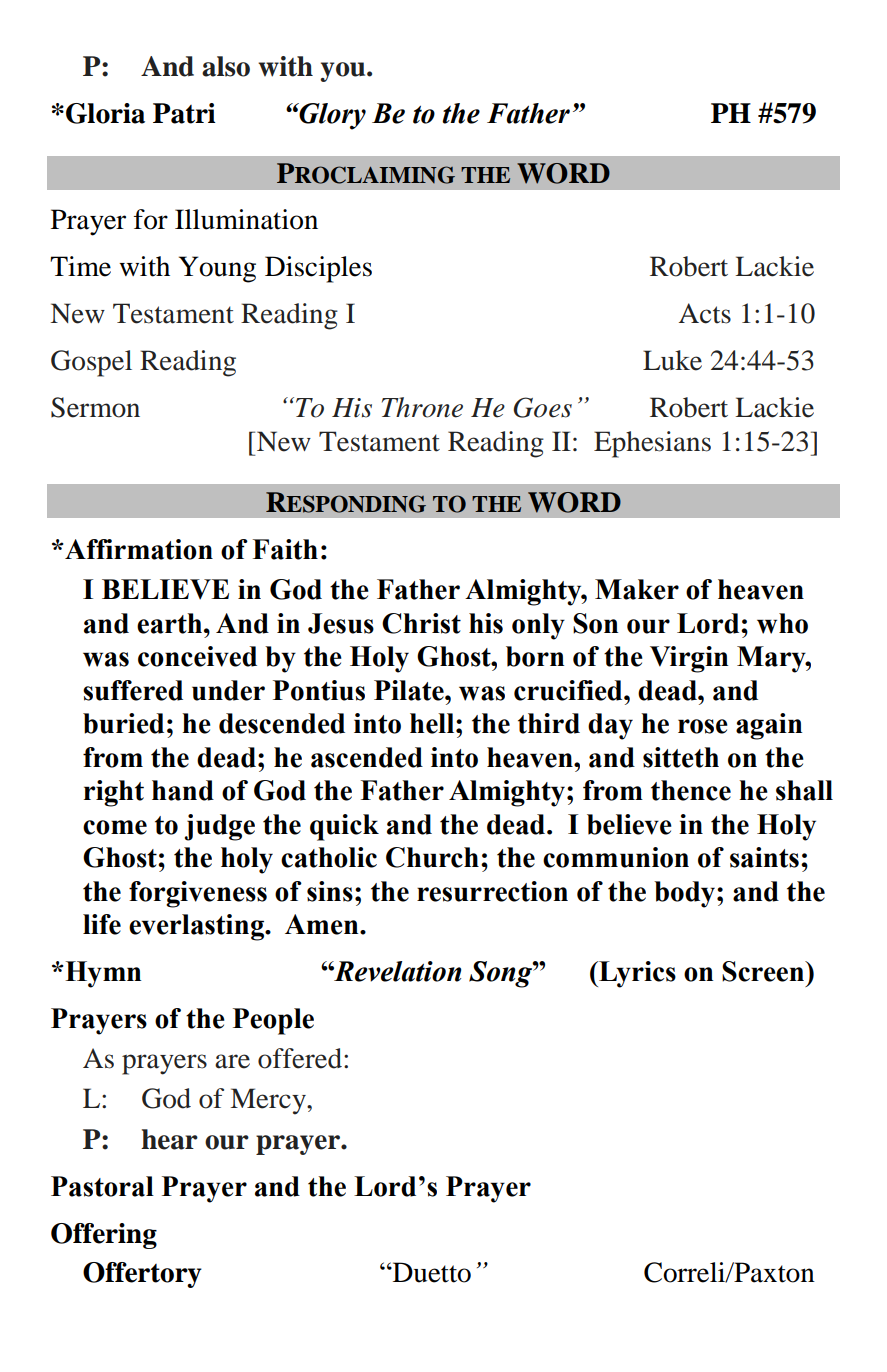 This screenshot has width=887, height=1372. I want to click on Virgin, so click(689, 659).
